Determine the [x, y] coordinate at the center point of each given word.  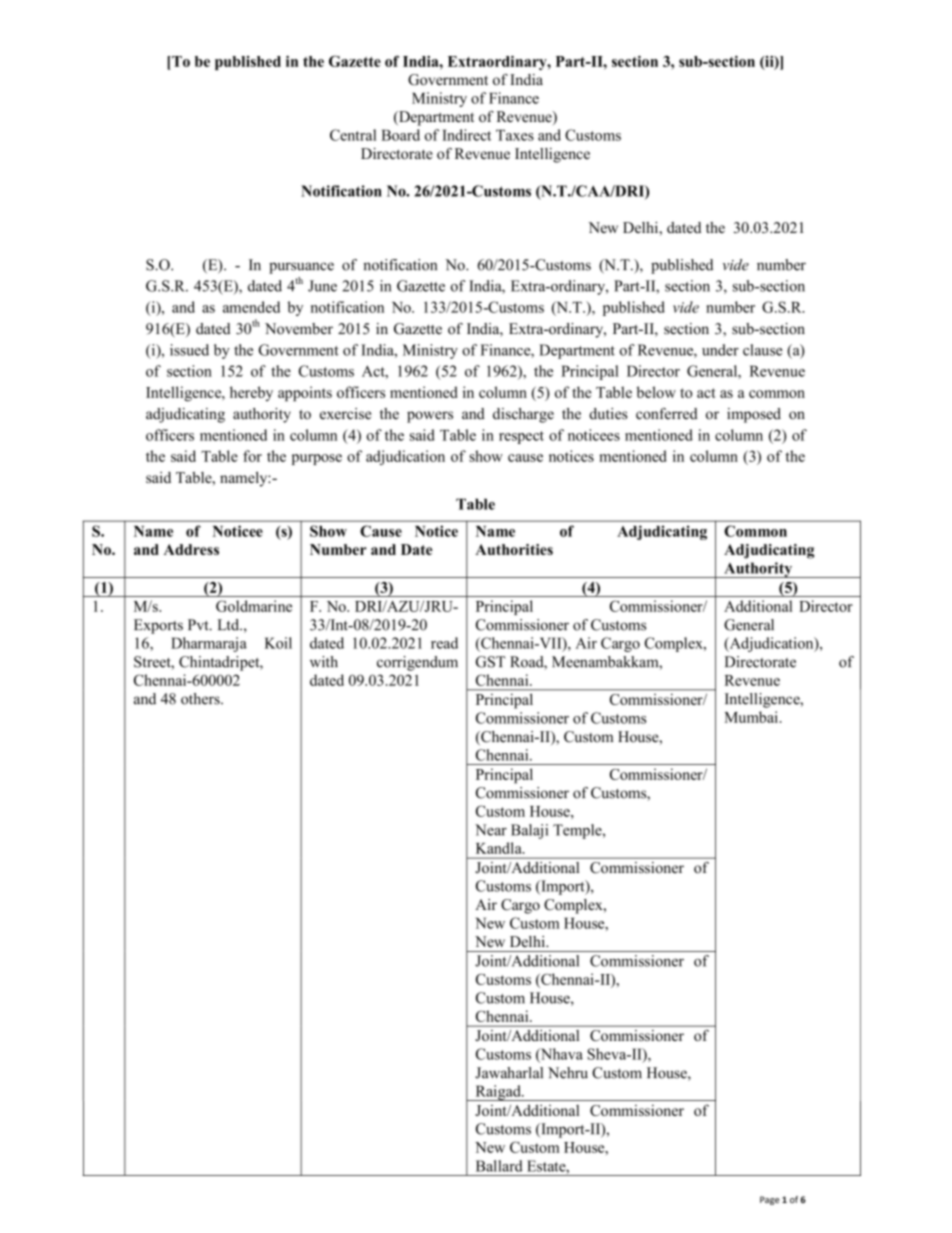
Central [353, 135]
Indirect [466, 135]
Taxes [515, 135]
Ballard [499, 1166]
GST [490, 662]
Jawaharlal [509, 1073]
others [201, 699]
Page [769, 1200]
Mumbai [751, 717]
